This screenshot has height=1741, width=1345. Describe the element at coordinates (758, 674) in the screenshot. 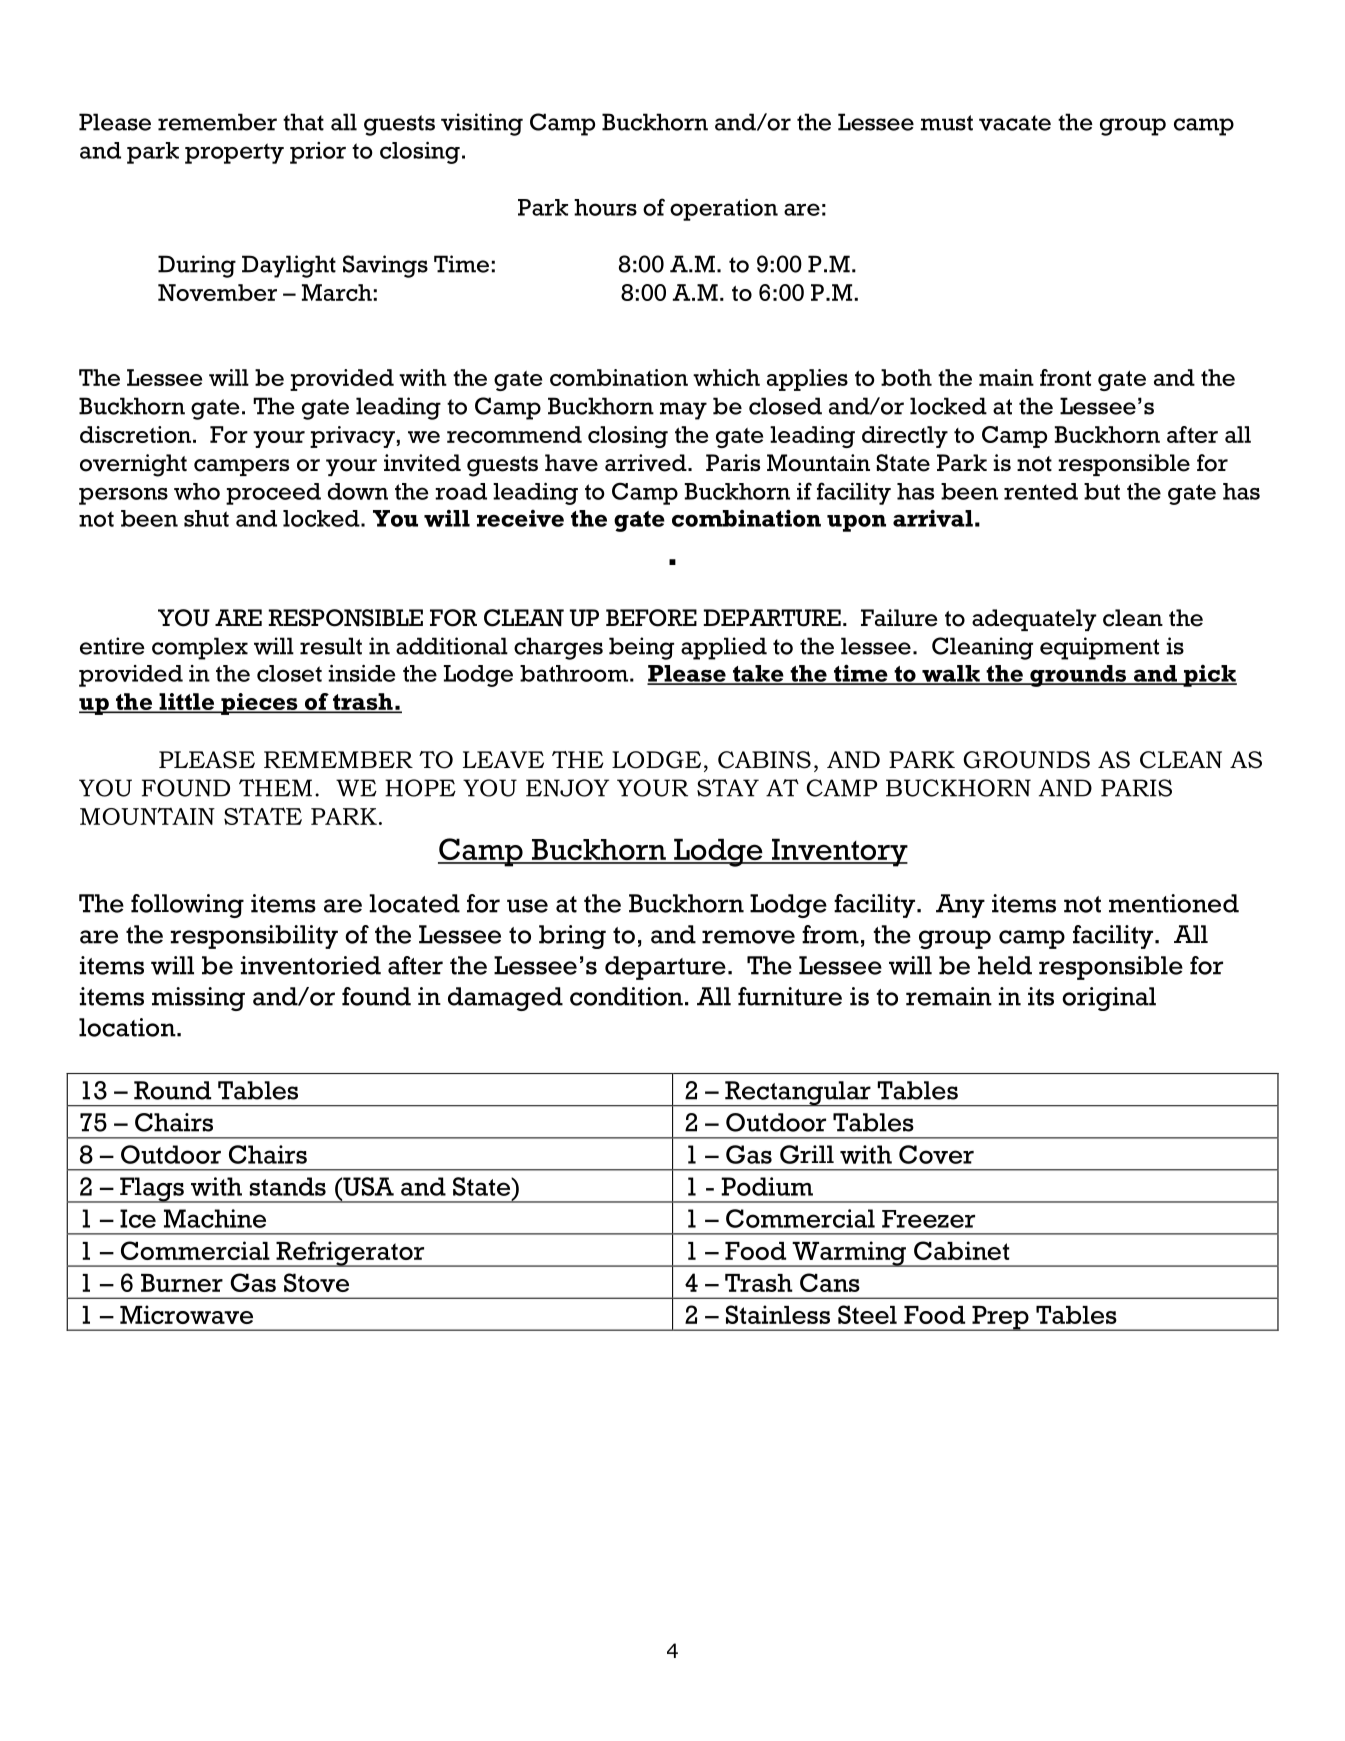

I see `take` at that location.
